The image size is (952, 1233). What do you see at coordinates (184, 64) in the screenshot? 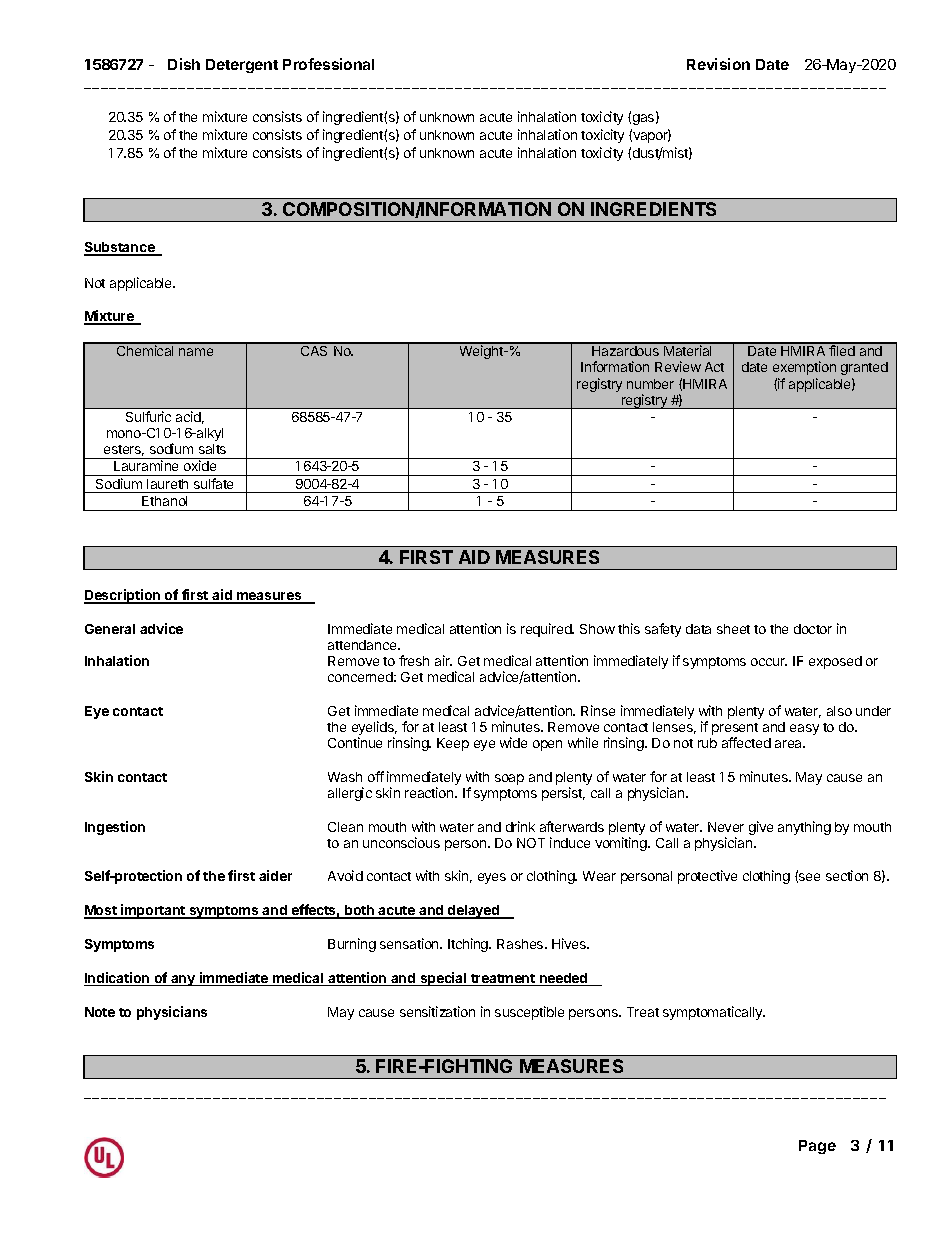
I see `Dish` at bounding box center [184, 64].
